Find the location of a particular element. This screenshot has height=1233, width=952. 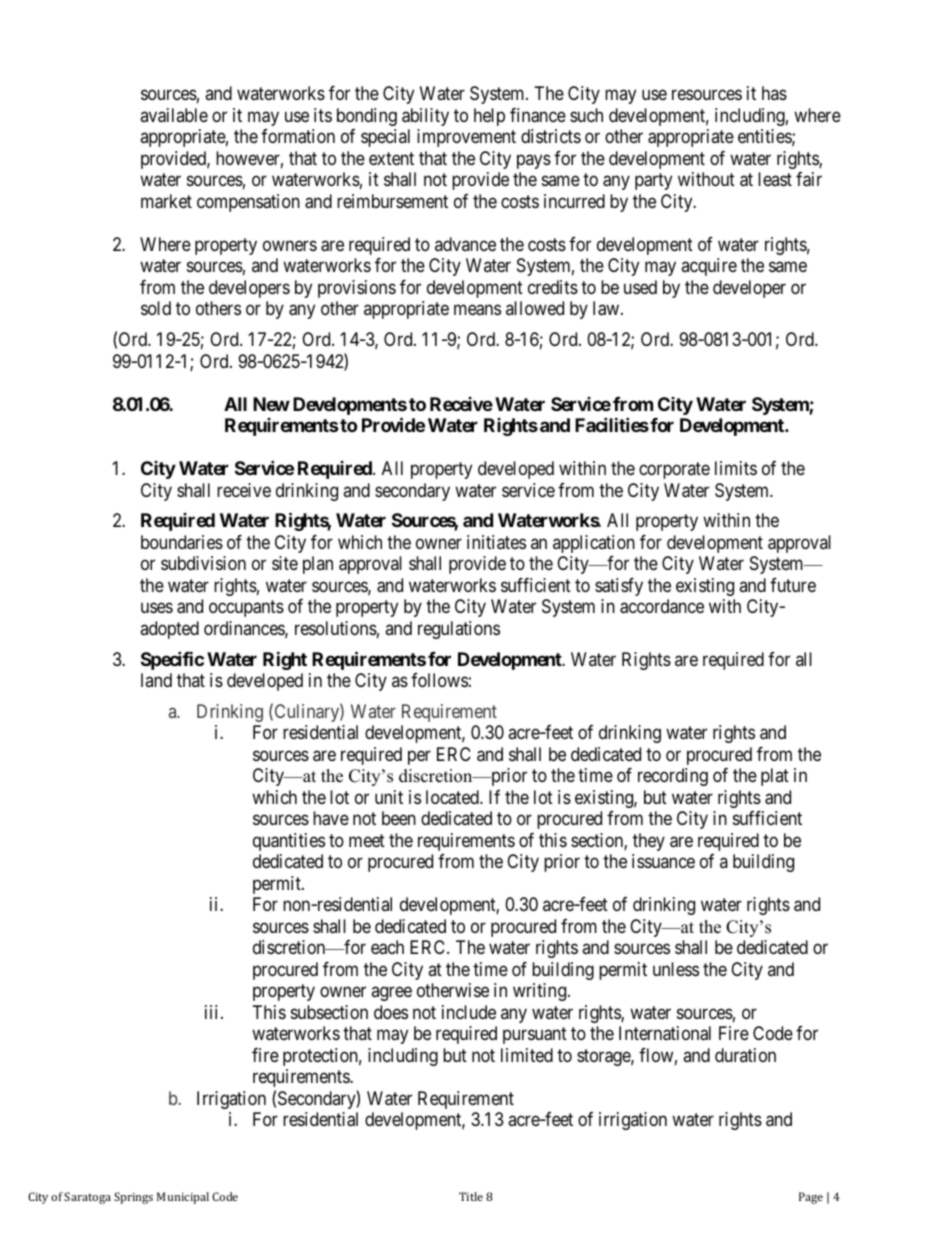

accordance is located at coordinates (662, 606).
